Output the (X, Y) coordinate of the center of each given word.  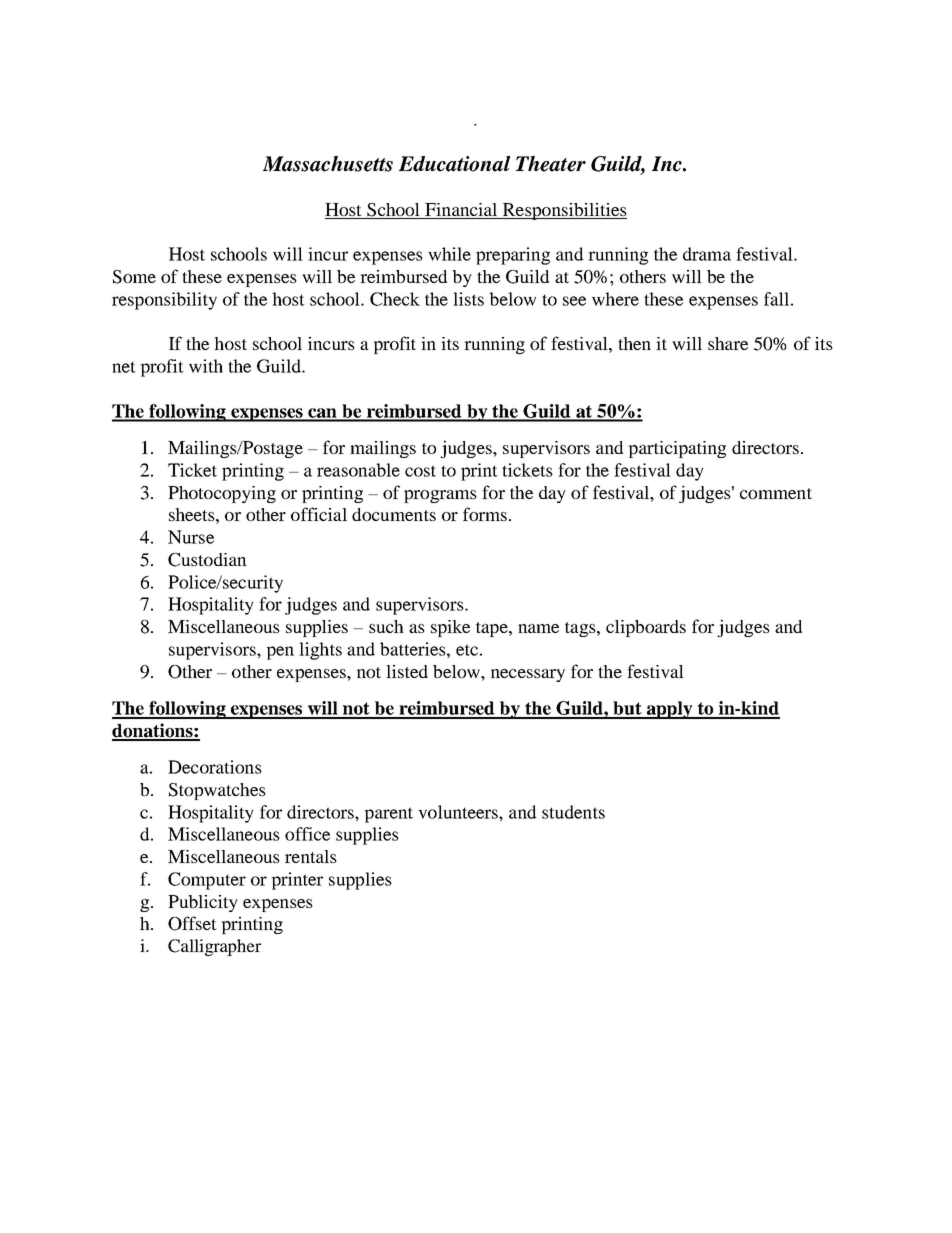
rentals (311, 856)
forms (485, 514)
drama (707, 254)
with (206, 366)
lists (468, 299)
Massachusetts (328, 164)
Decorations (215, 767)
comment (776, 493)
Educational (454, 164)
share (728, 343)
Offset (192, 923)
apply (670, 710)
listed (407, 671)
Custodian (207, 560)
